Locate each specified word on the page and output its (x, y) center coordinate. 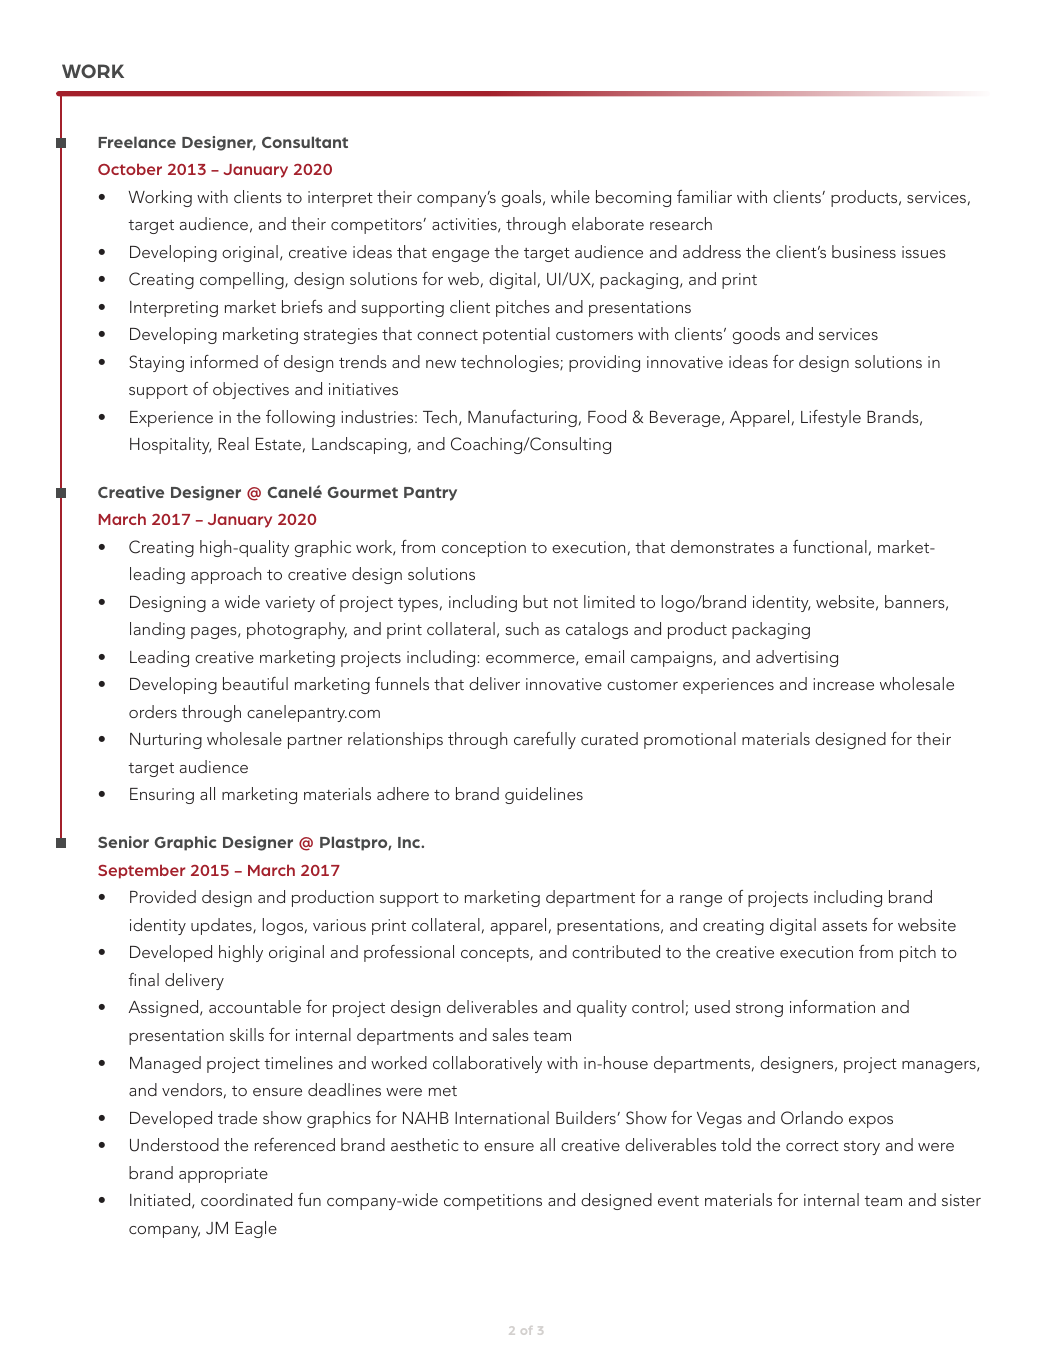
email (604, 656)
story (862, 1148)
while (570, 196)
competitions (493, 1202)
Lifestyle (831, 418)
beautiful (255, 683)
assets (844, 926)
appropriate (223, 1175)
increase (843, 684)
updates (222, 926)
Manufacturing (522, 418)
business (864, 251)
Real (233, 443)
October (130, 169)
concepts (496, 955)
